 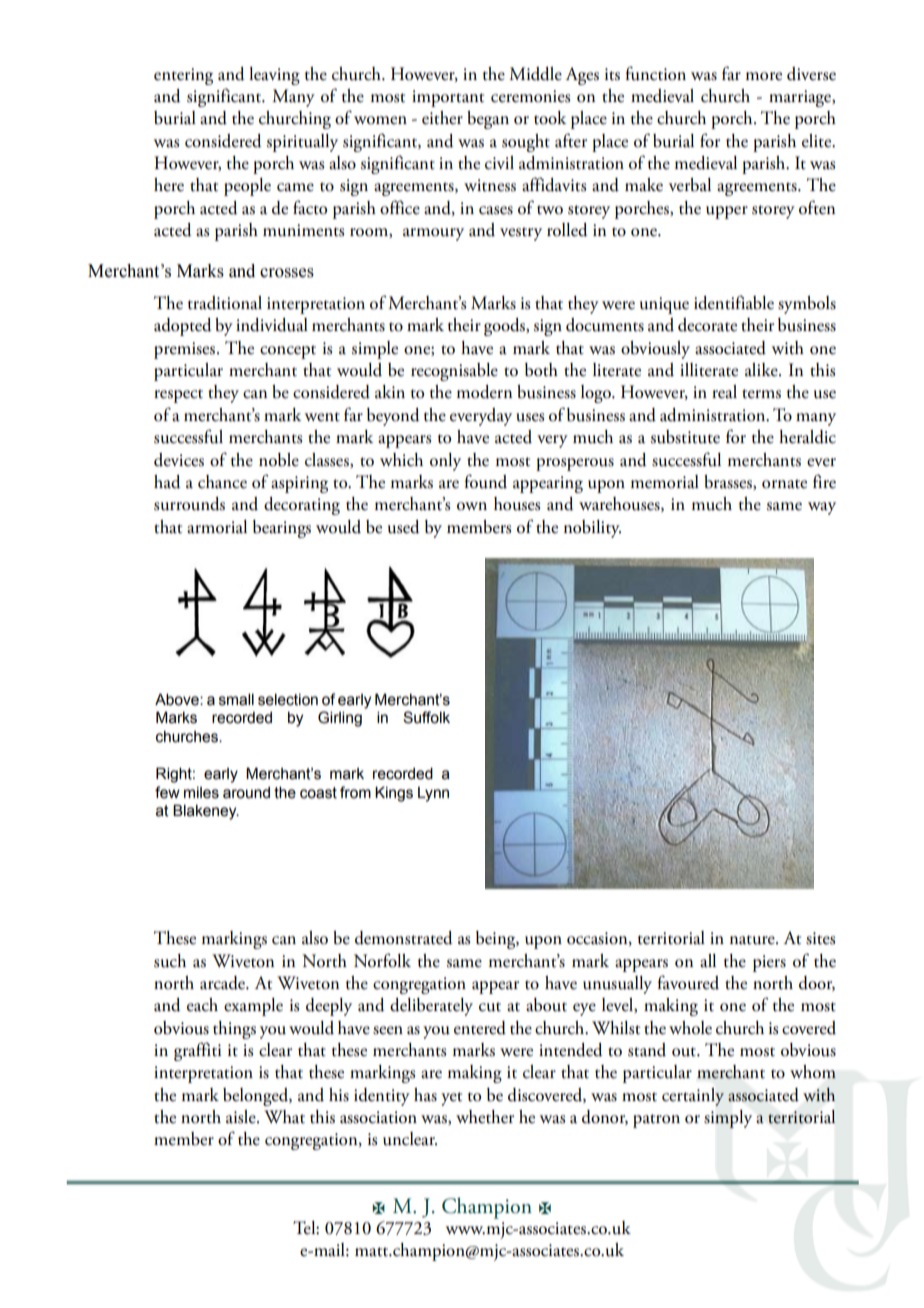 I want to click on whether, so click(x=485, y=1117).
